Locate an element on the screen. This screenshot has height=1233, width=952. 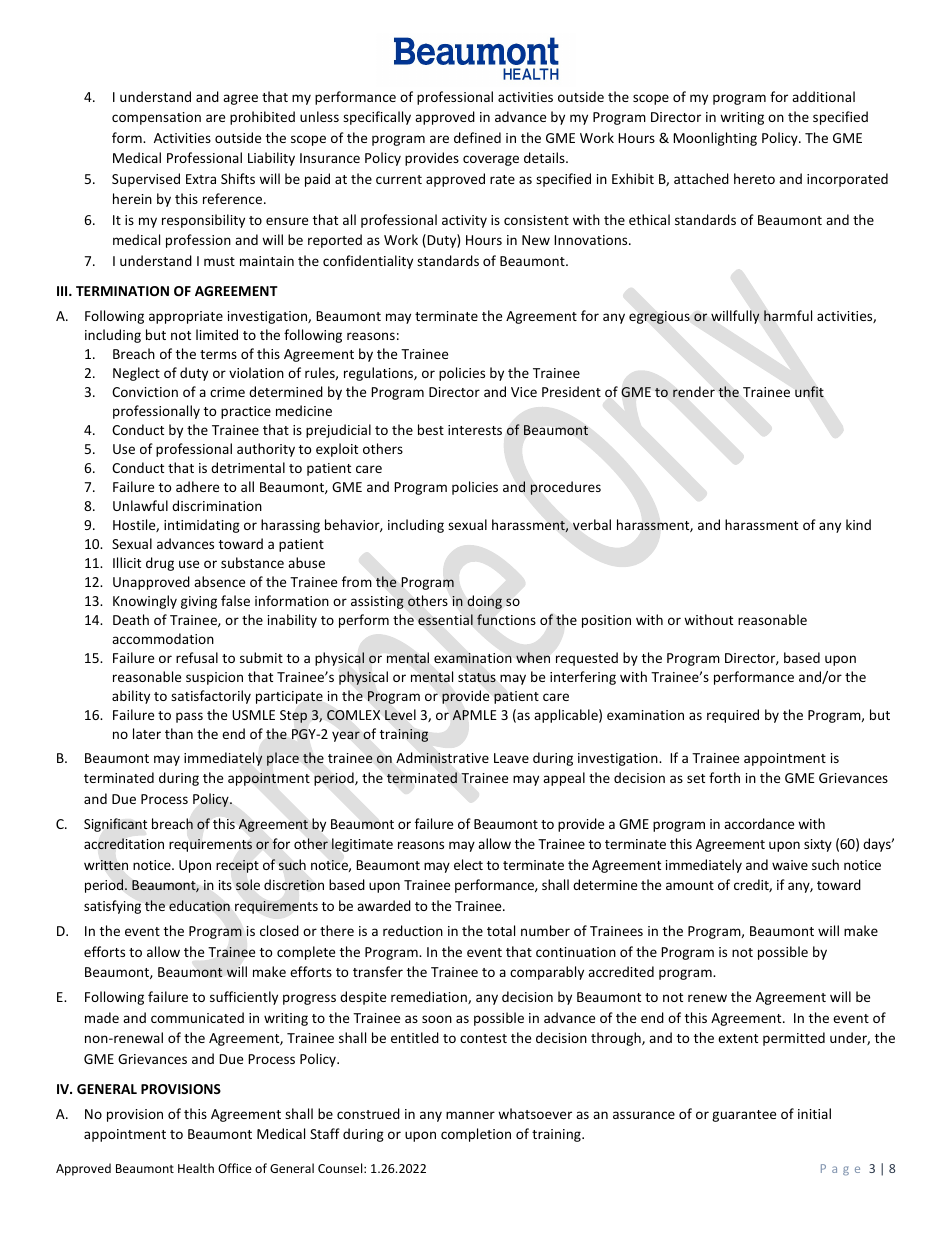
Vice is located at coordinates (524, 392).
